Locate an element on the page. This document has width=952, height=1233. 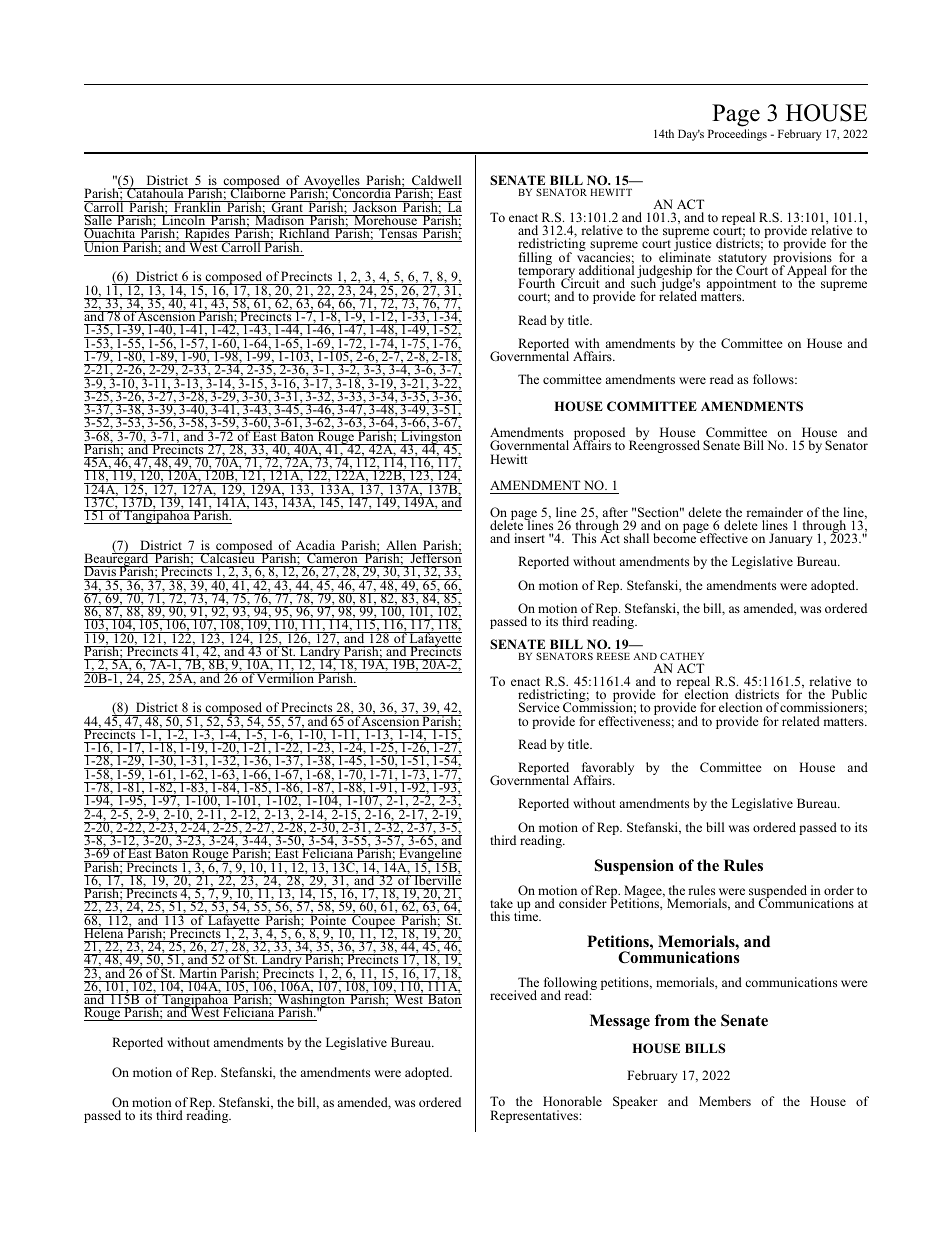
Washington is located at coordinates (311, 1002).
